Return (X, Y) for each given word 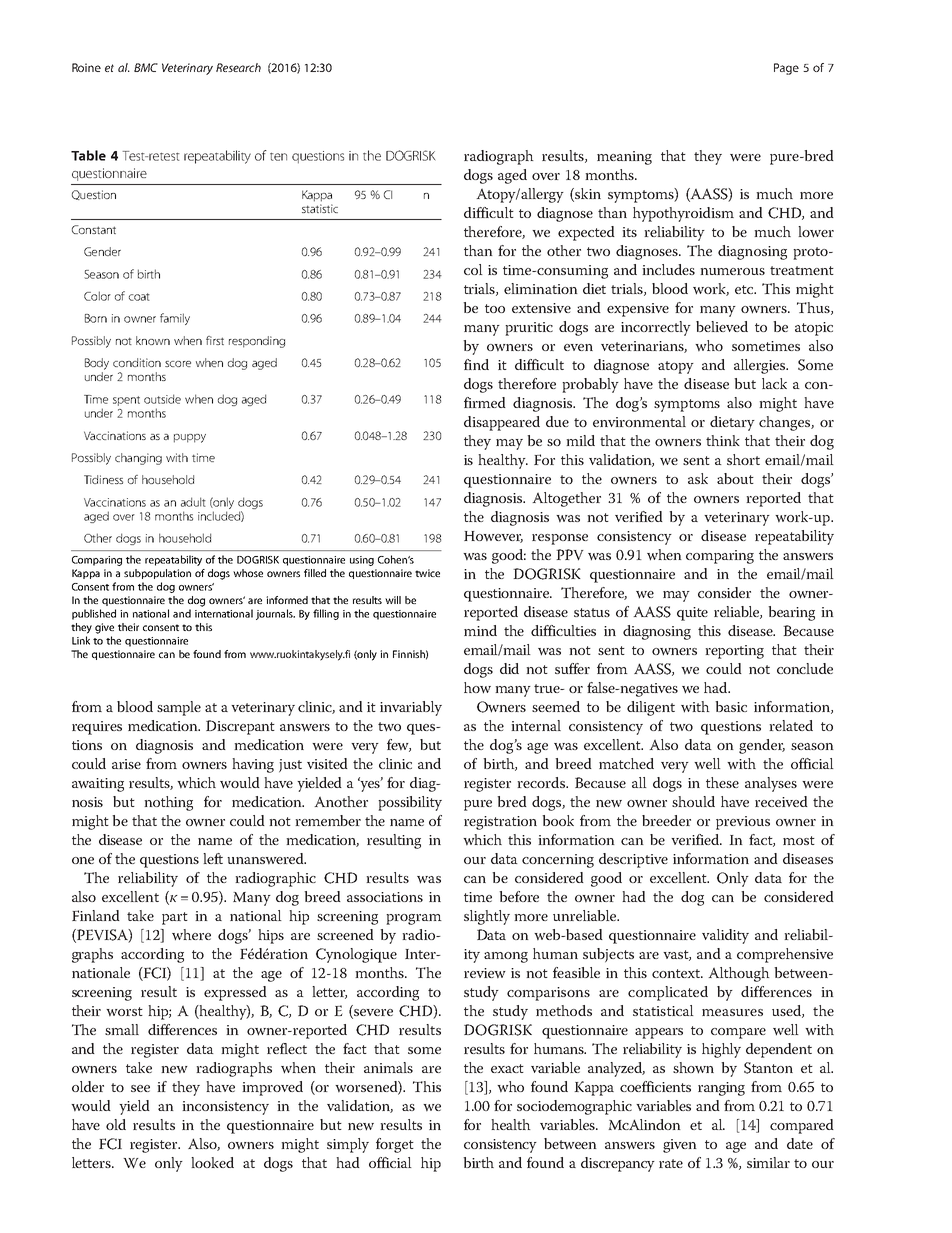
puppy (190, 438)
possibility (410, 803)
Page (786, 69)
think (723, 440)
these (722, 782)
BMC (146, 67)
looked (212, 1162)
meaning (624, 158)
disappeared (502, 423)
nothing (168, 803)
